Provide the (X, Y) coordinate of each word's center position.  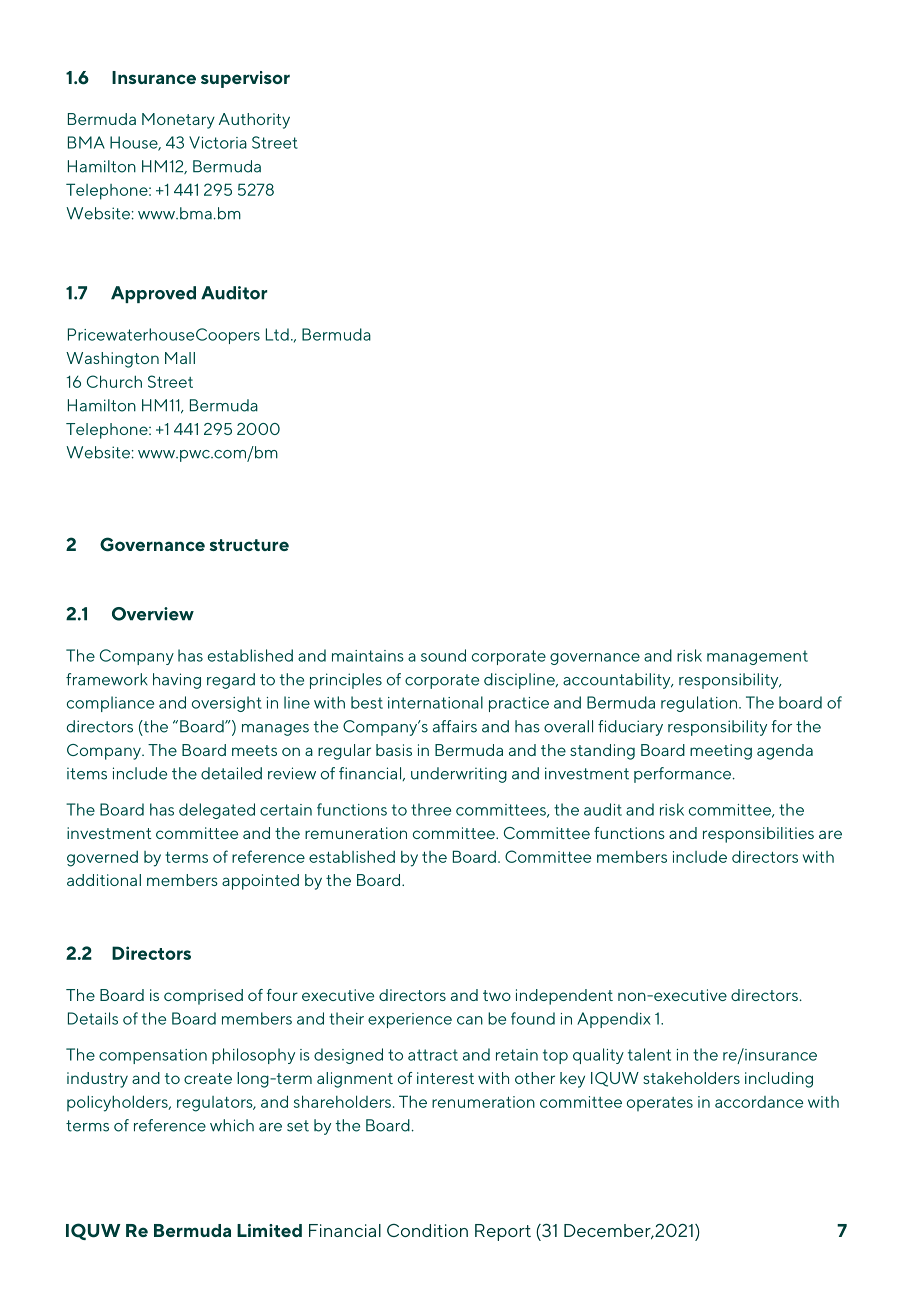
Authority (254, 121)
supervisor (245, 79)
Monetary (178, 121)
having (177, 681)
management (757, 657)
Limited (269, 1230)
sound (443, 655)
